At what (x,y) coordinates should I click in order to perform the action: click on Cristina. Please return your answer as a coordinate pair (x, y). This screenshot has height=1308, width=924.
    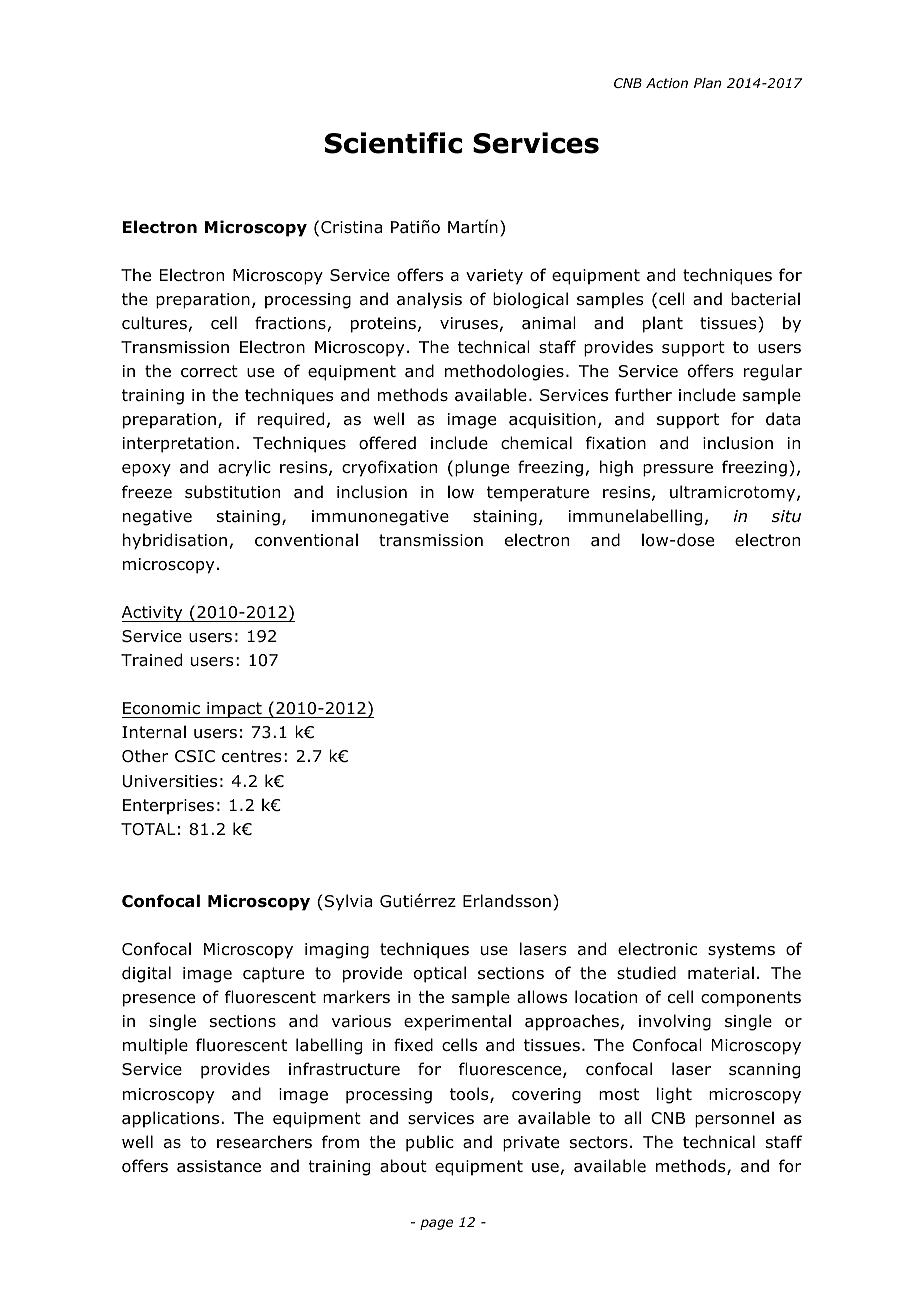
    Looking at the image, I should click on (351, 227).
